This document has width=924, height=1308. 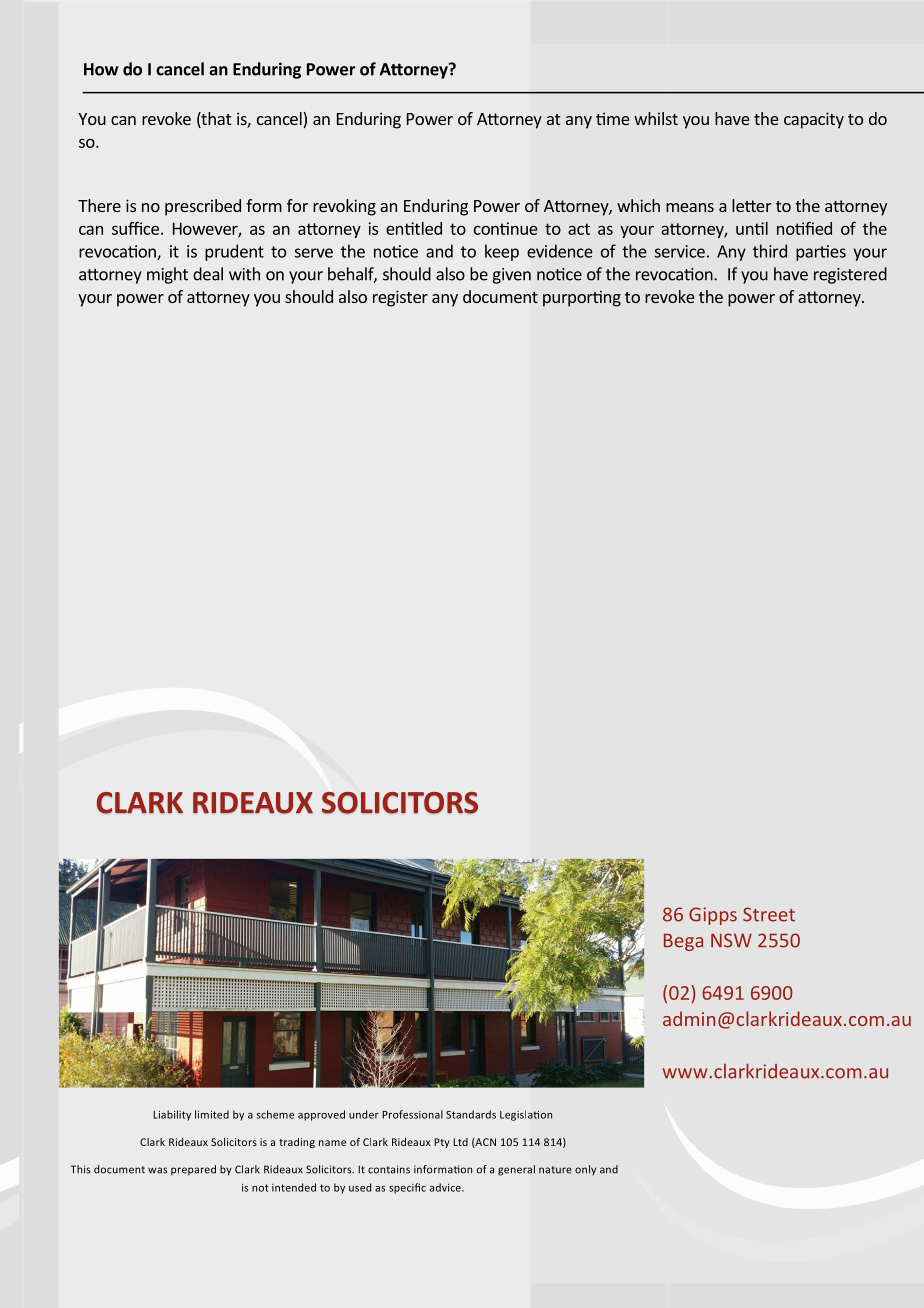 What do you see at coordinates (526, 1115) in the document?
I see `Legislation` at bounding box center [526, 1115].
